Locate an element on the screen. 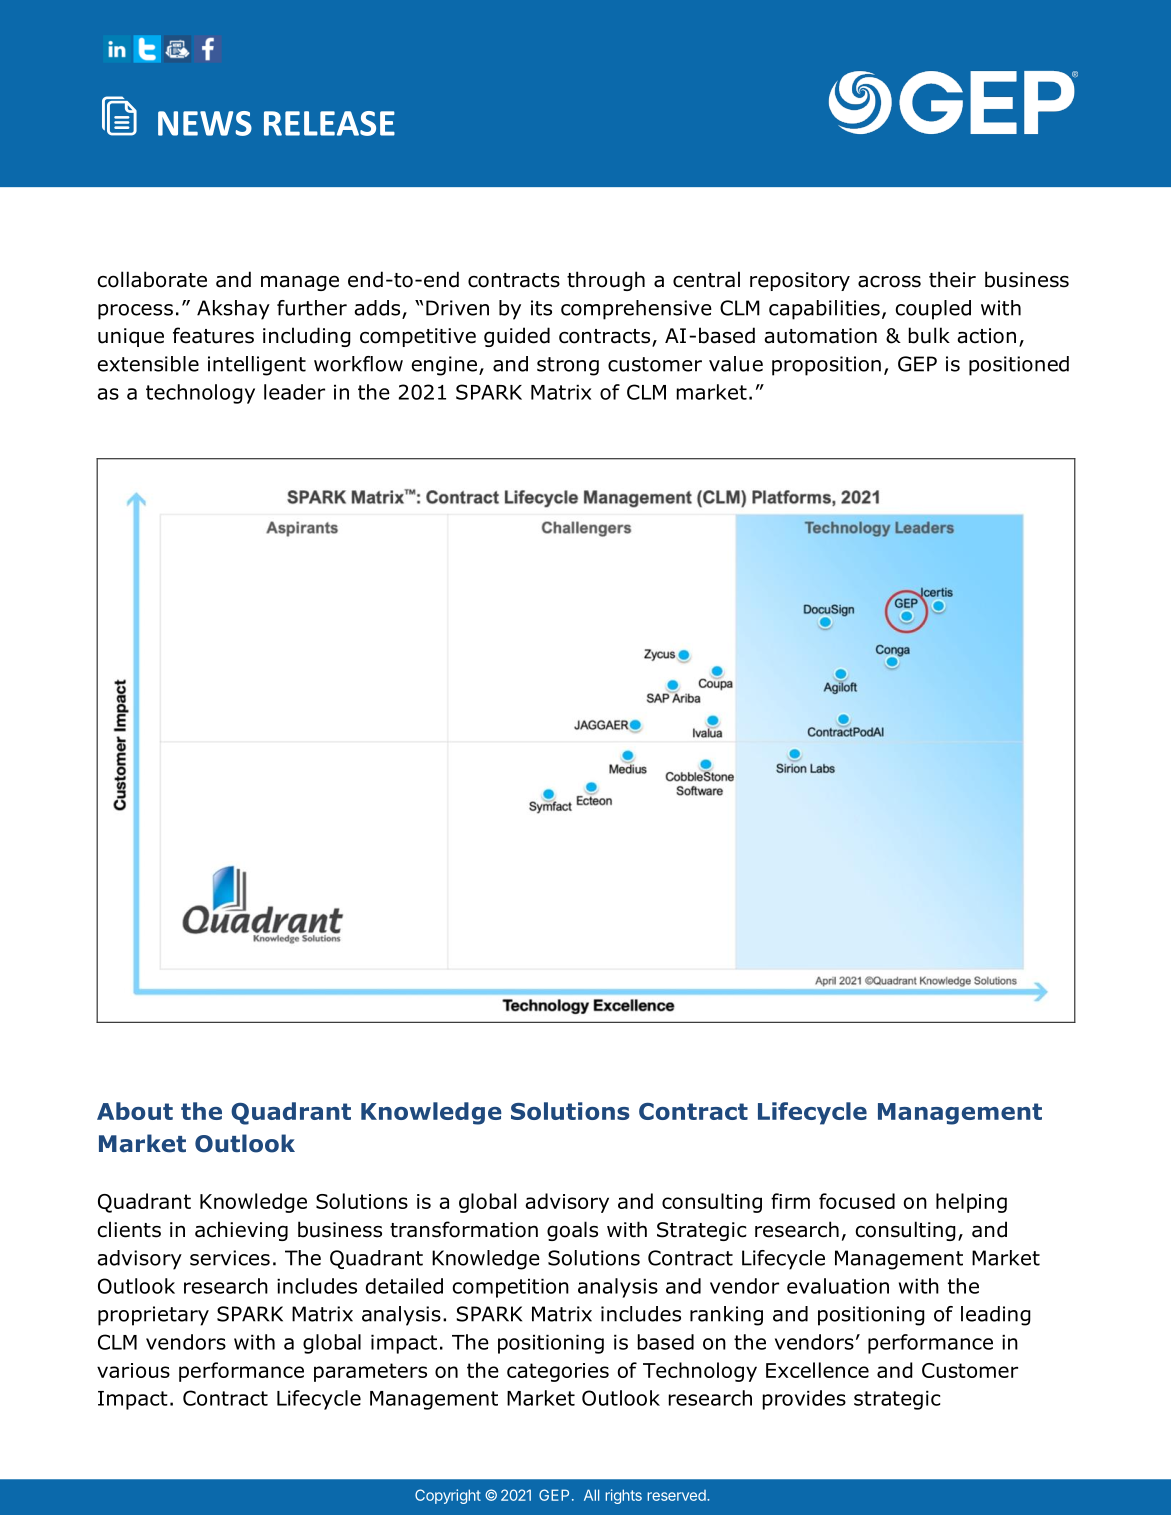 Image resolution: width=1171 pixels, height=1515 pixels. across is located at coordinates (889, 281).
